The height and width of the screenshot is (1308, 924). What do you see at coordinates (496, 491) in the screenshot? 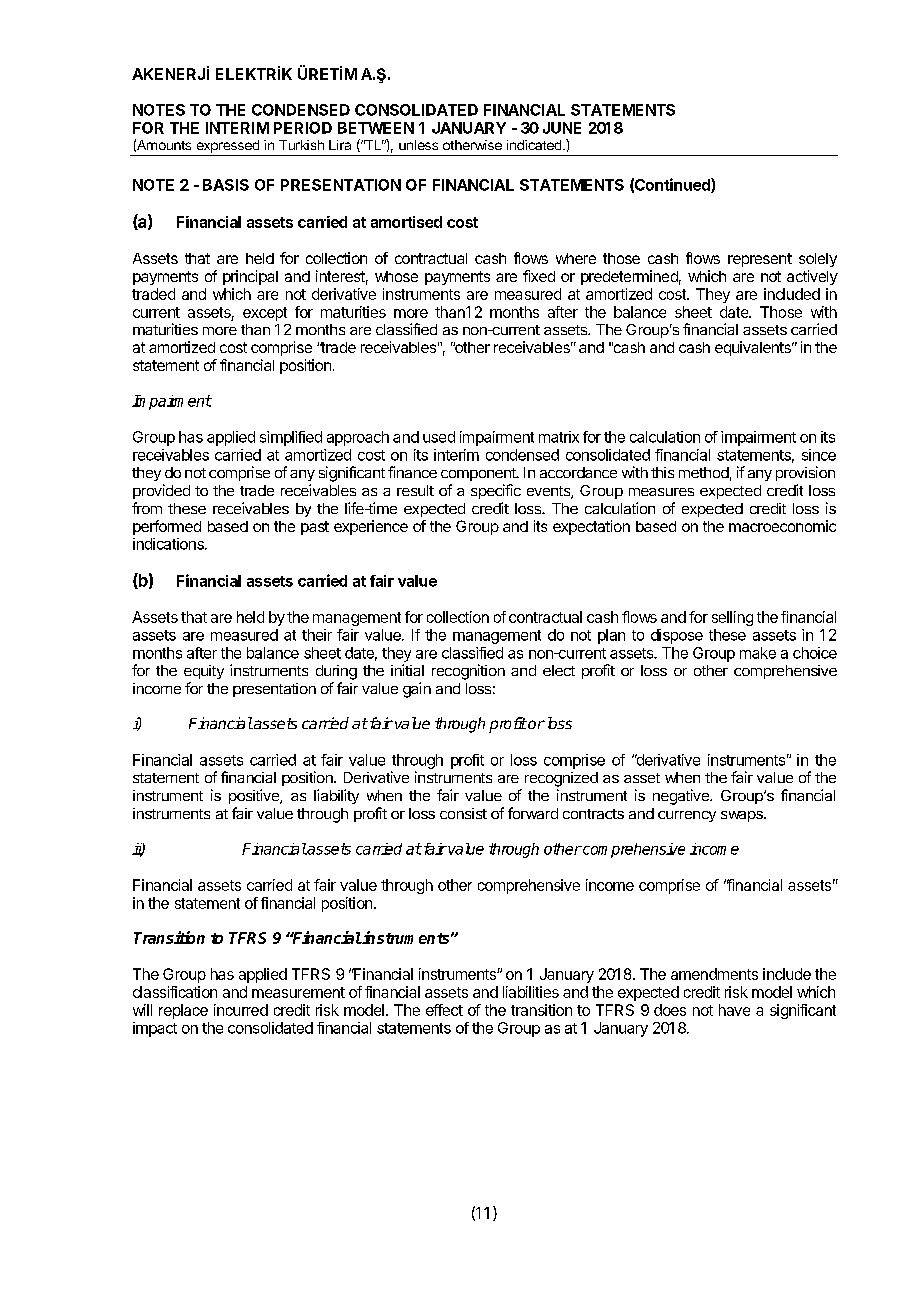
I see `specific` at bounding box center [496, 491].
